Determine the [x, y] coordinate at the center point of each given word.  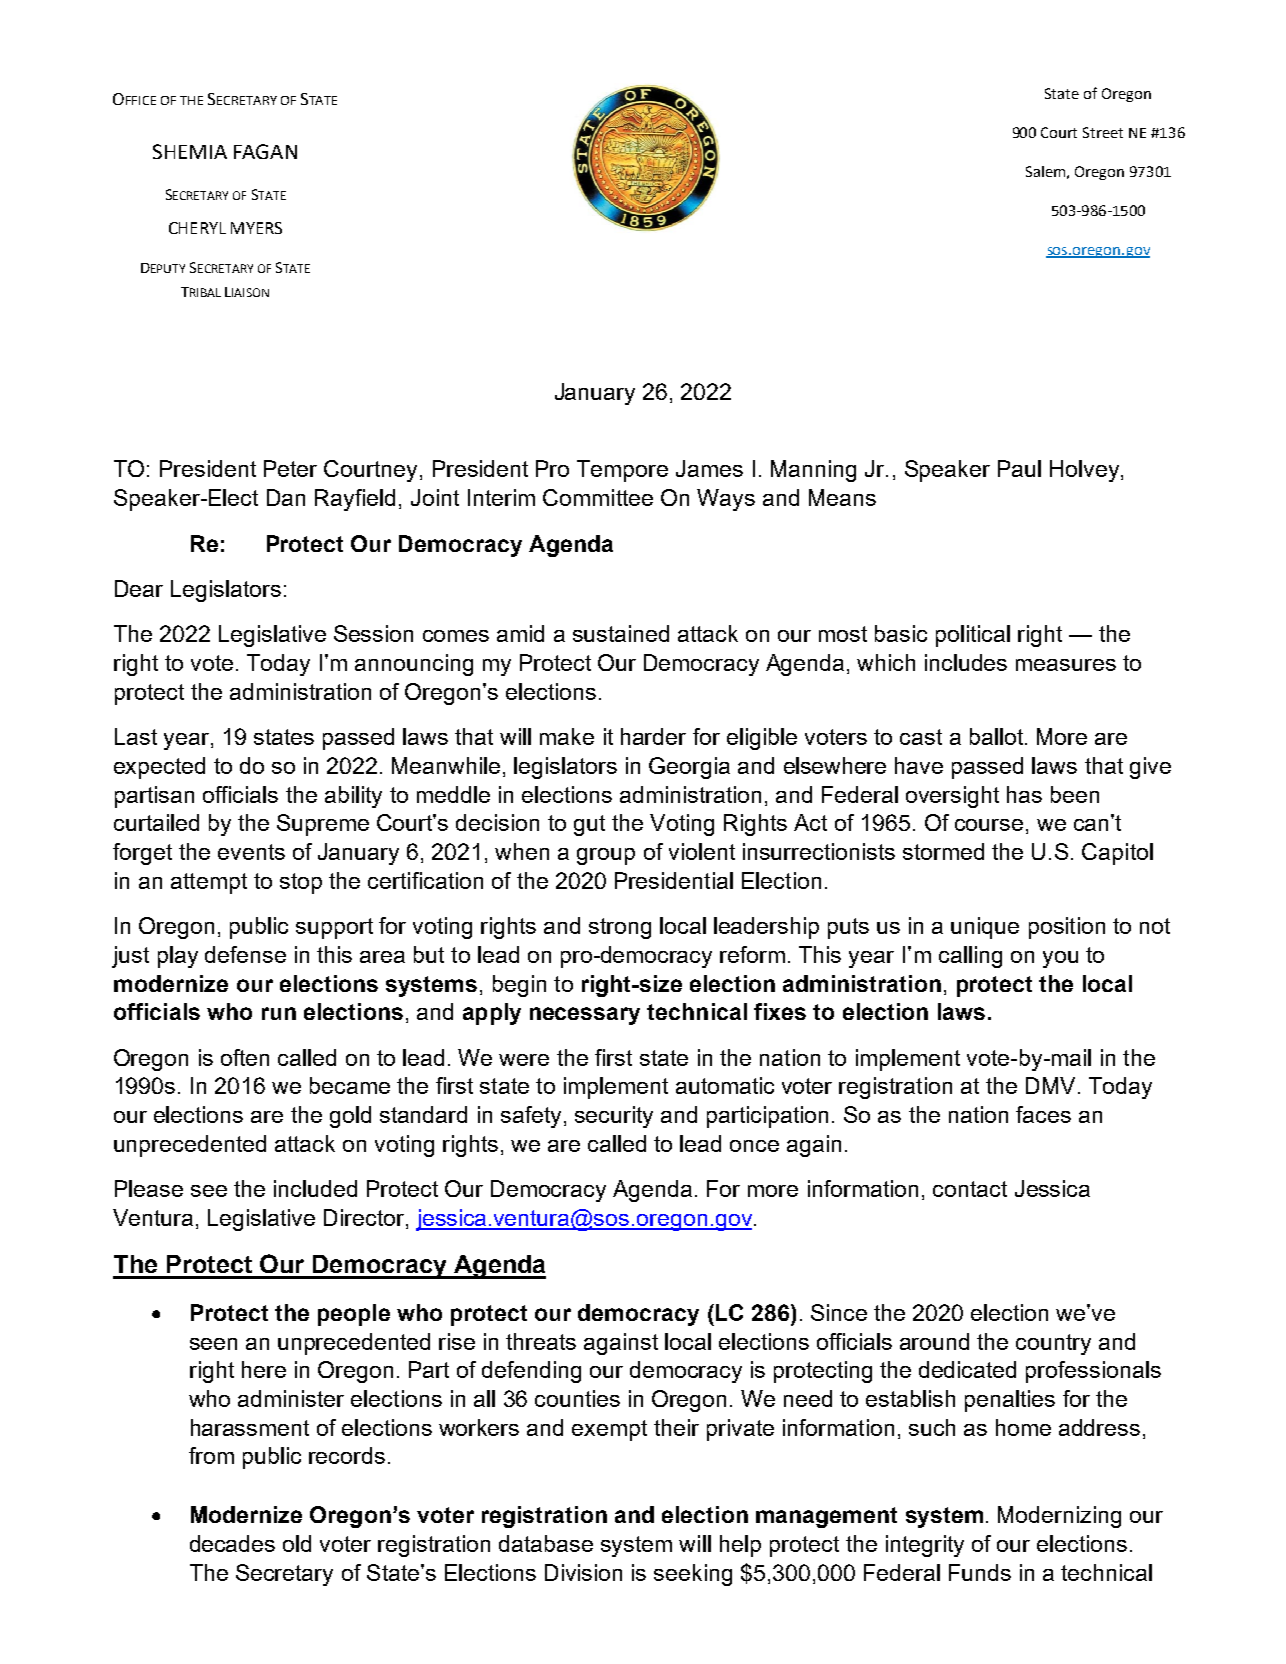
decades [232, 1543]
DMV [1050, 1085]
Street [1103, 132]
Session [373, 633]
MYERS [256, 228]
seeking [693, 1575]
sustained [621, 633]
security [614, 1117]
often [245, 1057]
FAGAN [265, 151]
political [973, 636]
